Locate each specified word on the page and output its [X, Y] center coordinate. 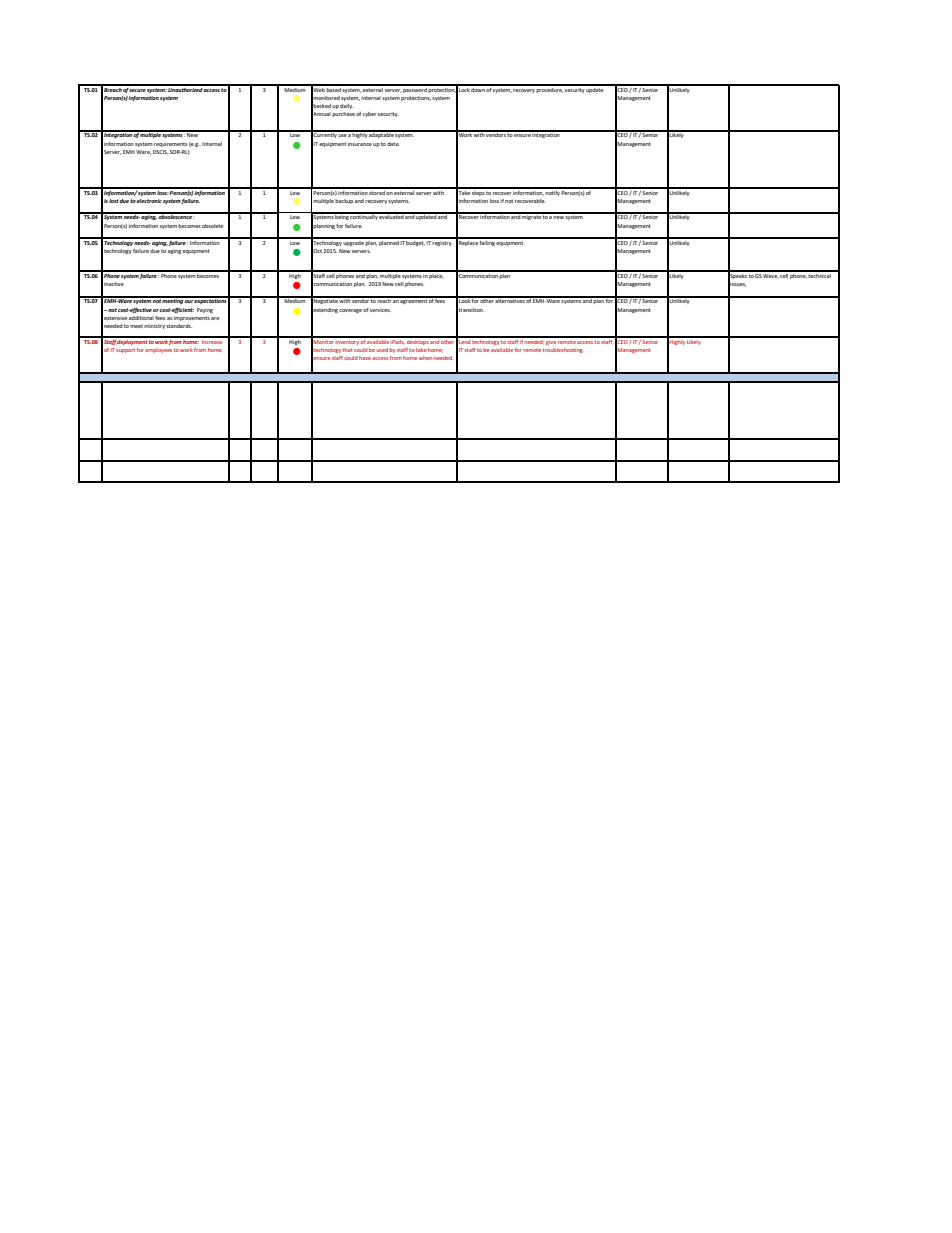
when [425, 358]
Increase [212, 340]
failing [487, 242]
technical [820, 274]
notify [552, 192]
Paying [205, 310]
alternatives [510, 300]
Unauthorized [185, 88]
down [478, 88]
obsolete [212, 226]
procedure [549, 89]
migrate [532, 216]
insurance [360, 144]
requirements [170, 144]
